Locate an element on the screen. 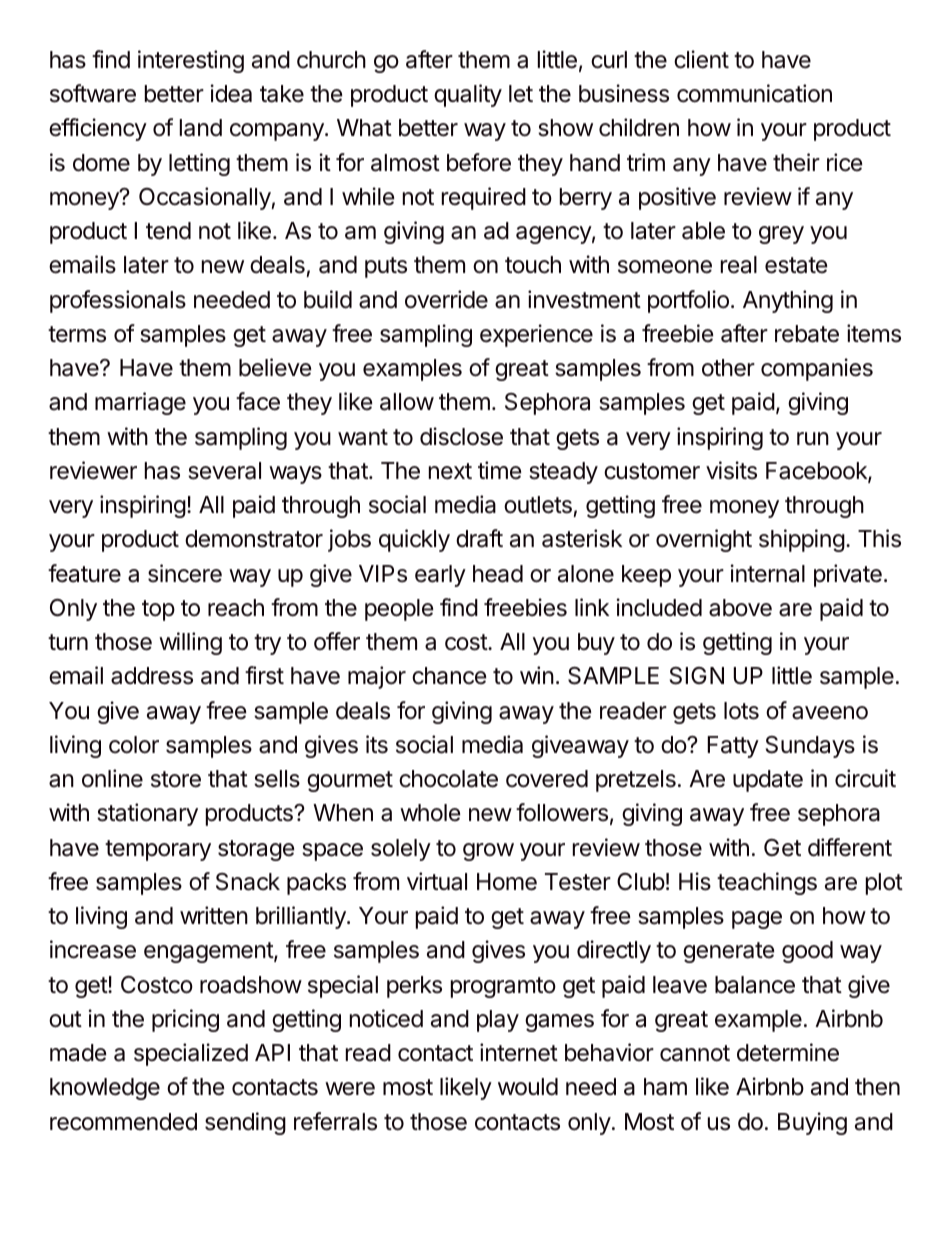 This screenshot has height=1233, width=952. knowledge is located at coordinates (105, 1089).
